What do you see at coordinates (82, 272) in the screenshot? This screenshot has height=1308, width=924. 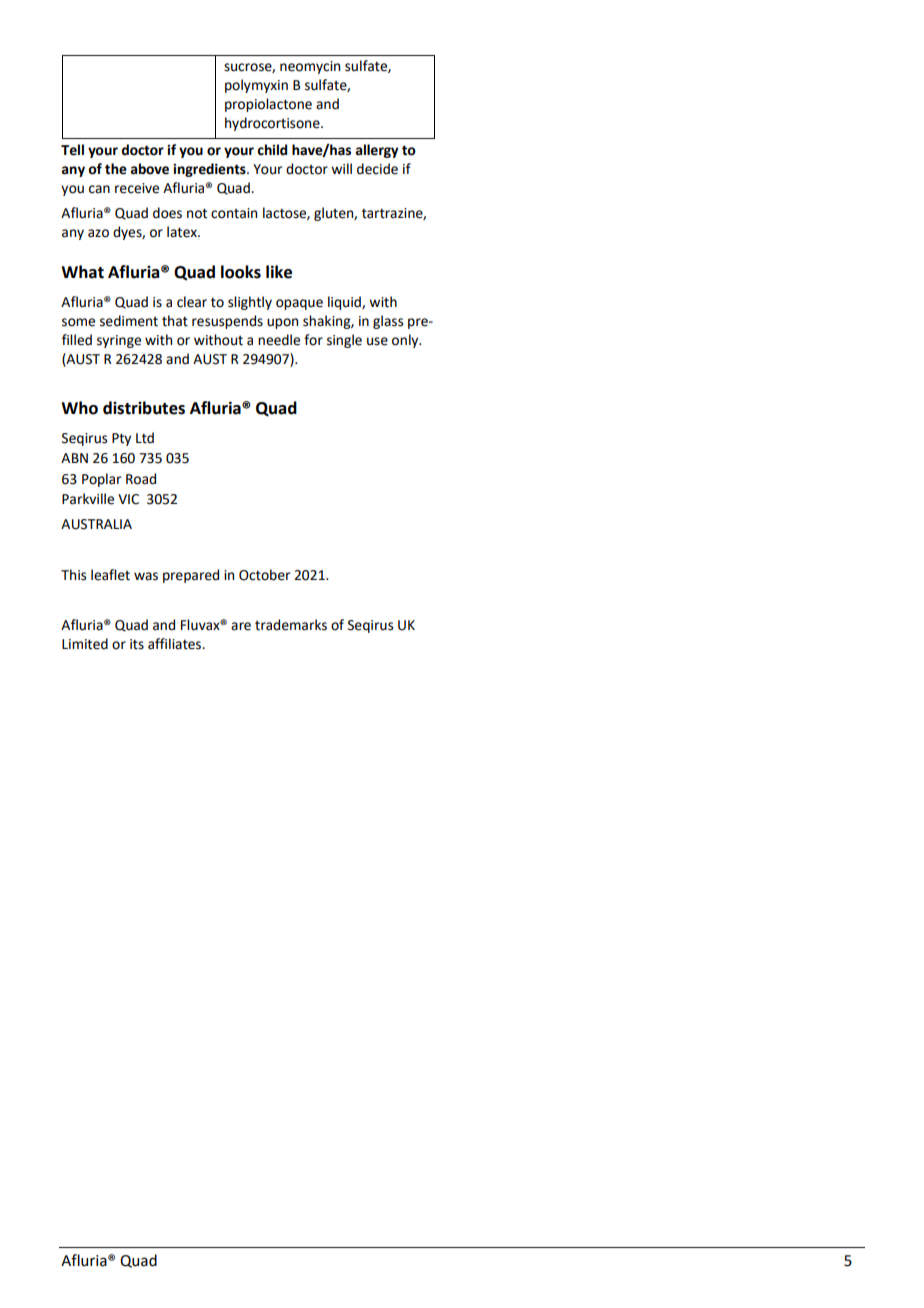 I see `What` at bounding box center [82, 272].
